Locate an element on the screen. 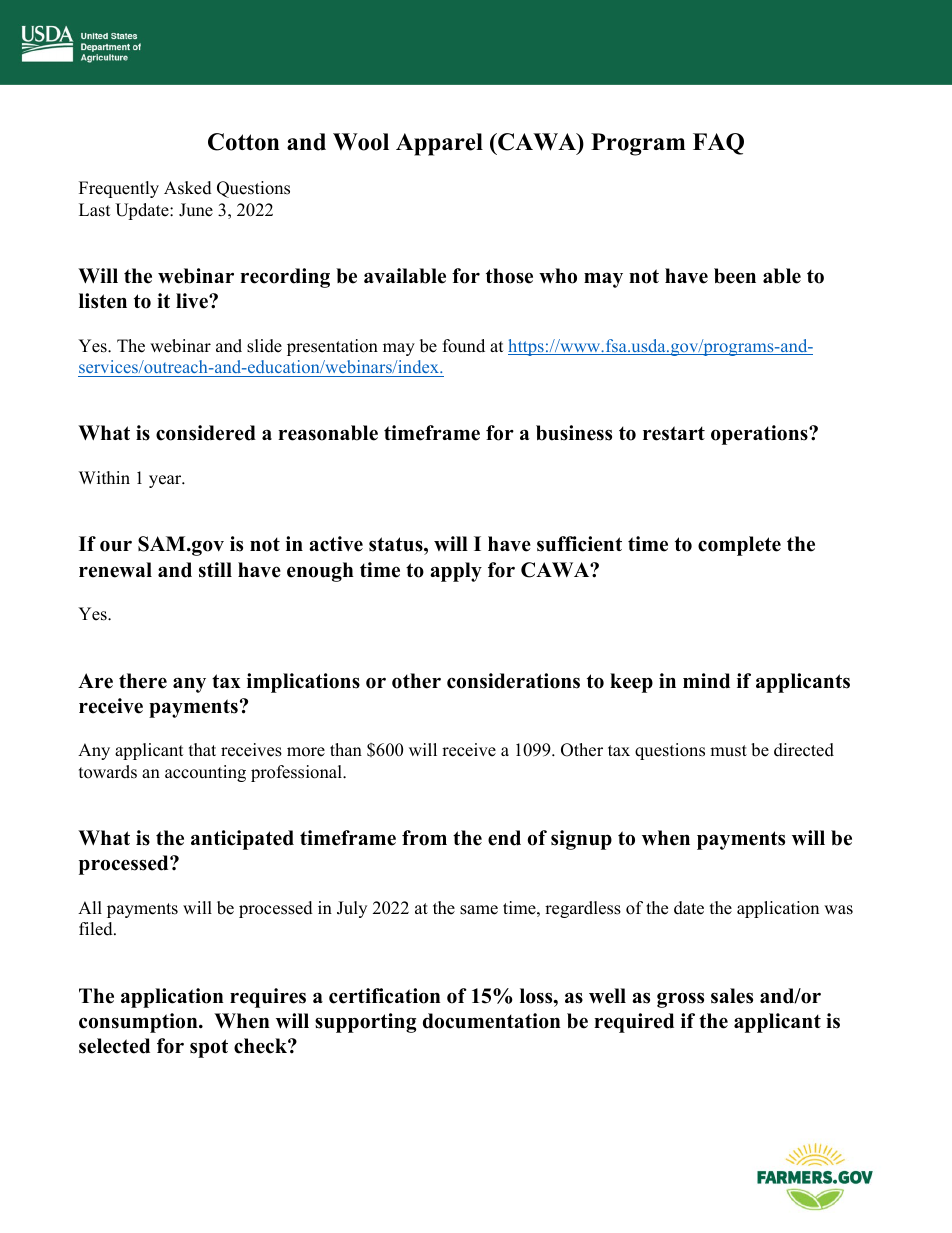 This screenshot has height=1233, width=952. still is located at coordinates (215, 570).
